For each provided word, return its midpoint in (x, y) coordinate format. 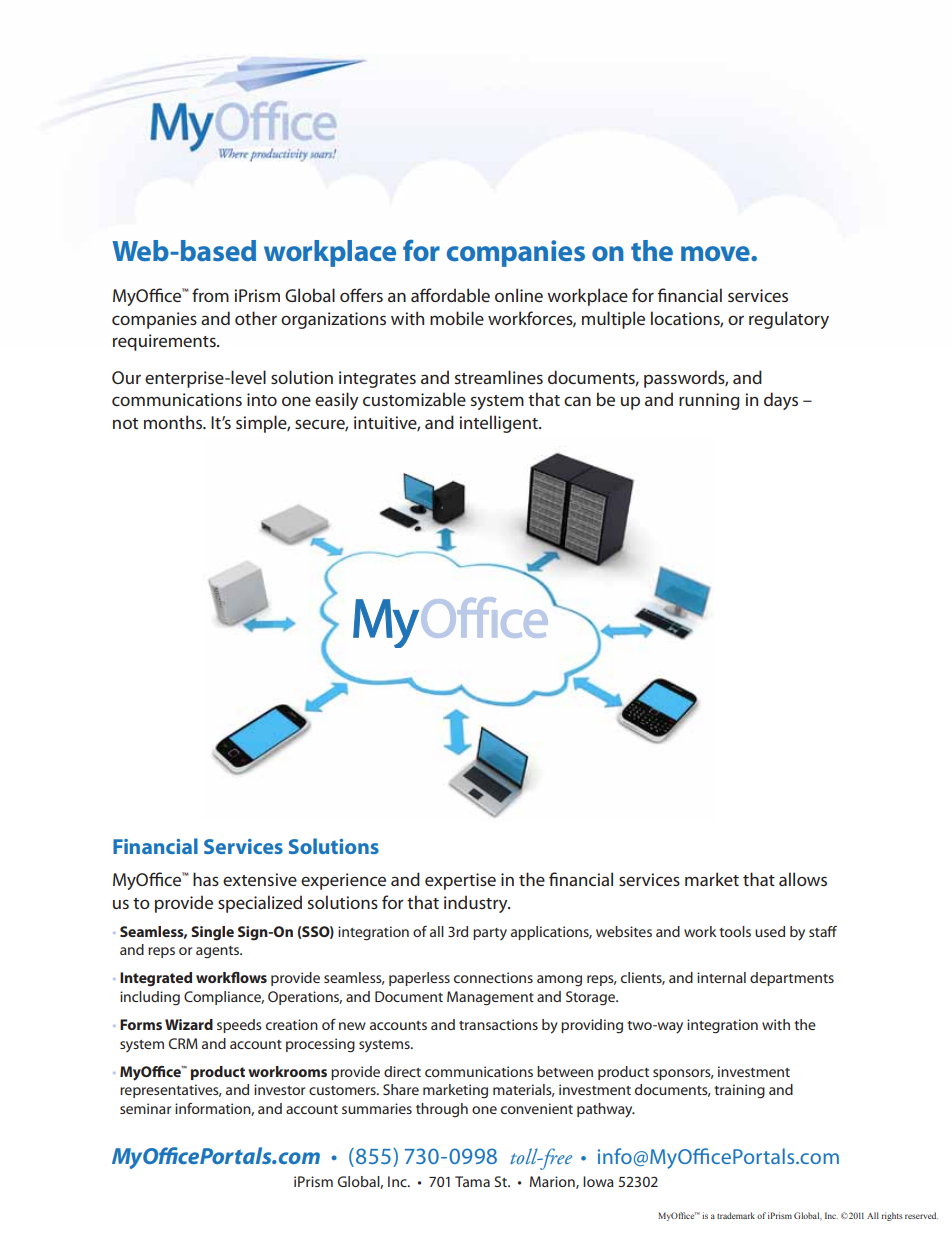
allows (803, 879)
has (206, 879)
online (519, 295)
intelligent (499, 424)
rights (892, 1216)
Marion (553, 1182)
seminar (145, 1108)
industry (477, 904)
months (174, 422)
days (781, 401)
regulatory (789, 320)
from (210, 295)
